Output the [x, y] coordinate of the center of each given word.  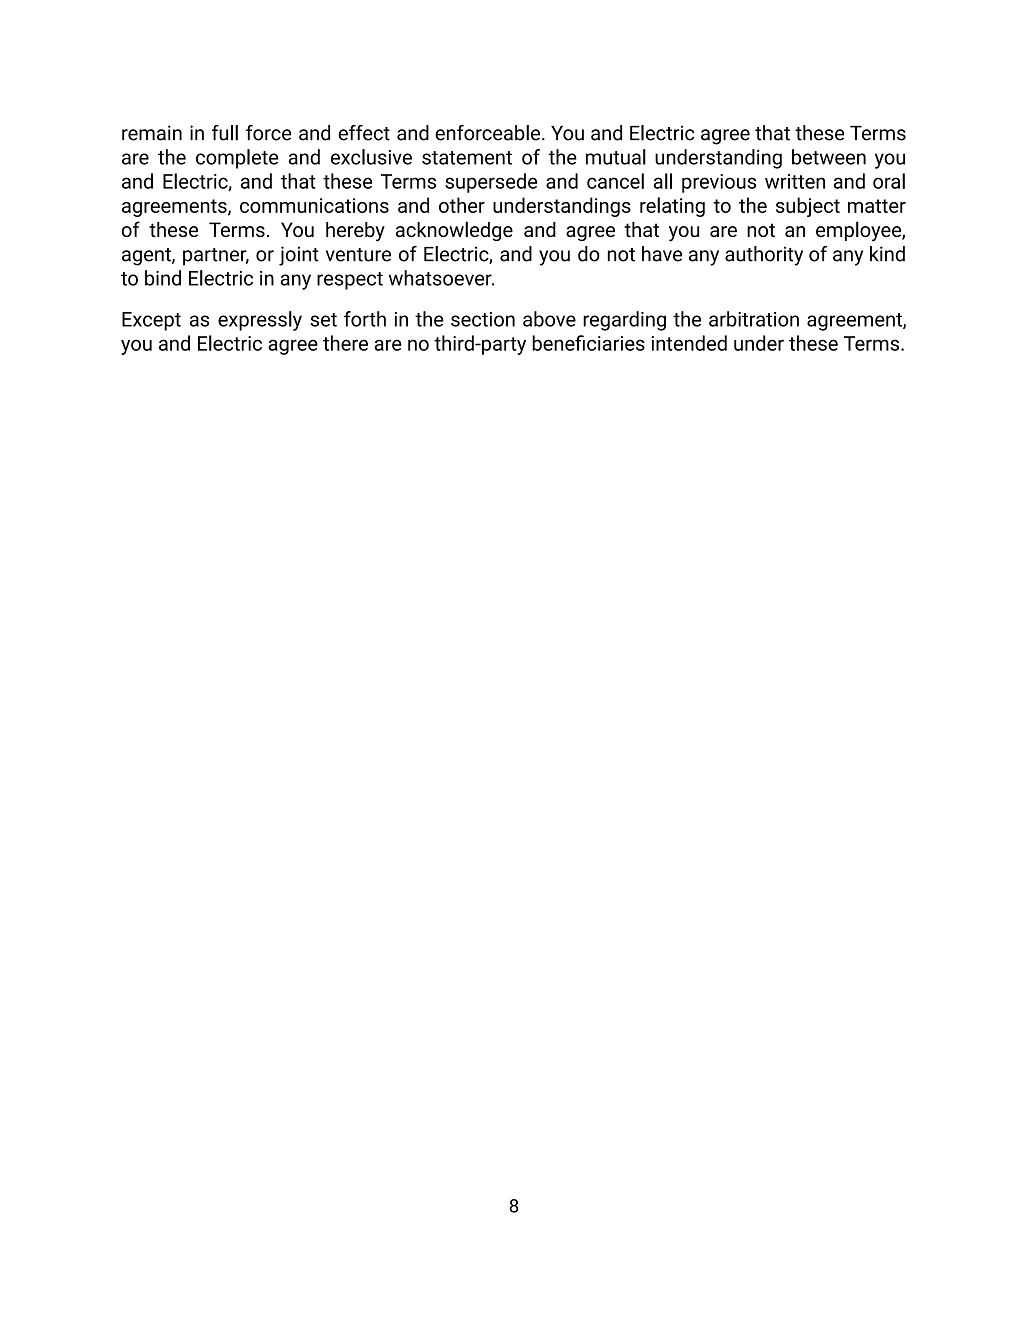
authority [764, 256]
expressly [260, 321]
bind [163, 278]
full [225, 133]
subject [808, 207]
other [462, 205]
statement [467, 158]
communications [314, 205]
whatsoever [441, 278]
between [829, 157]
